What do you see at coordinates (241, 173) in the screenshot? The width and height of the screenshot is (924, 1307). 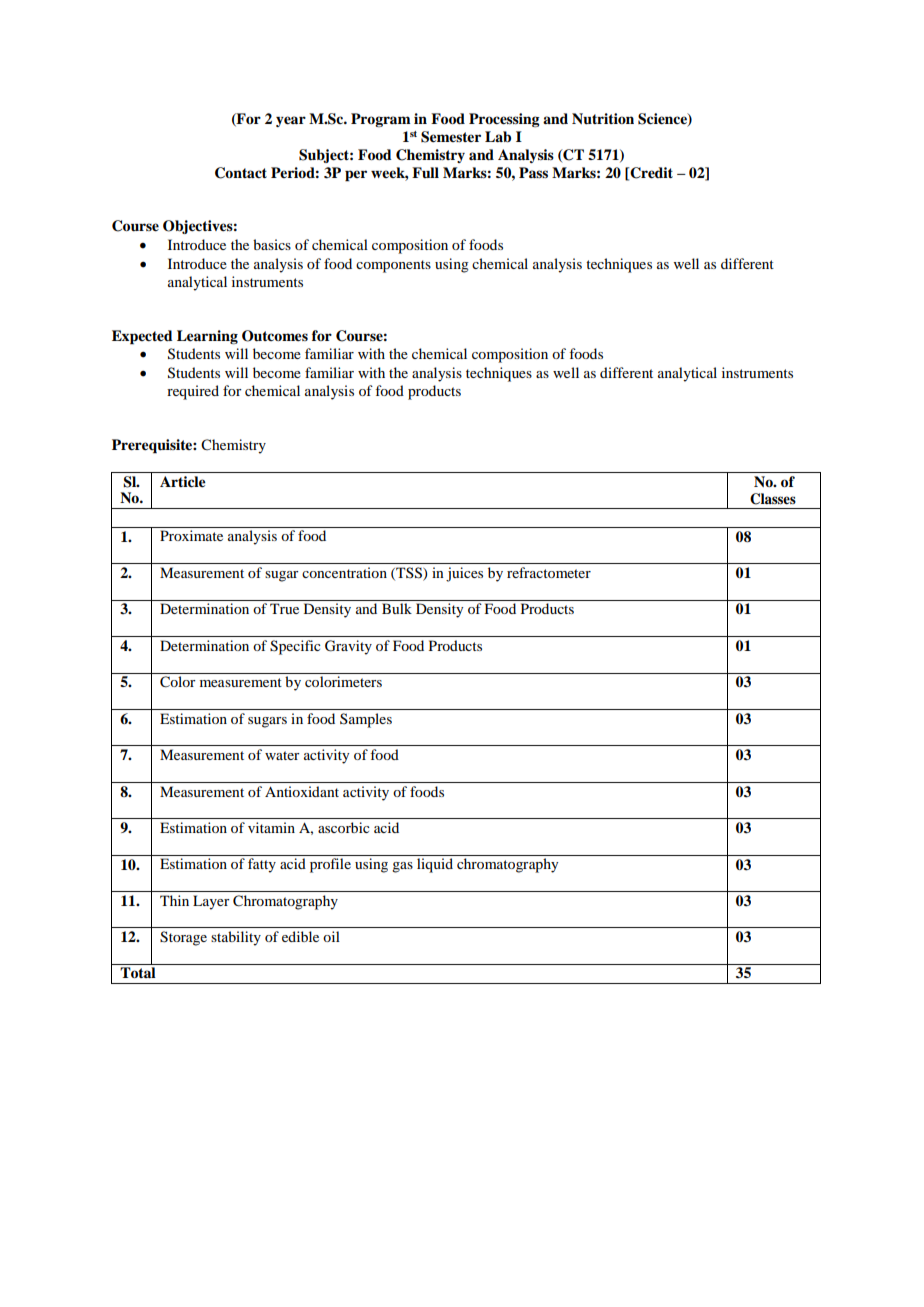 I see `Contact` at bounding box center [241, 173].
